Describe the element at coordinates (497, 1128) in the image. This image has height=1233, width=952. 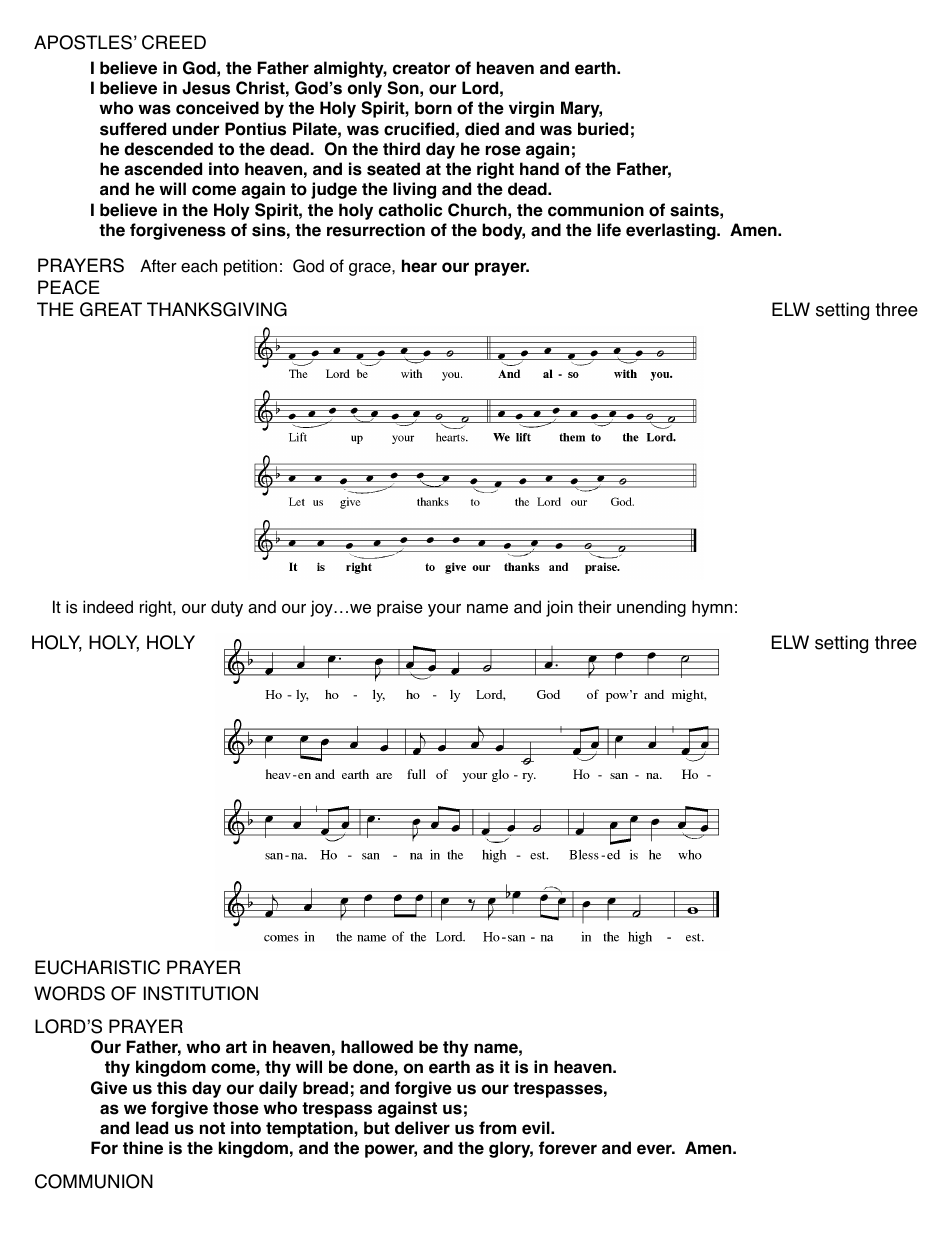
I see `from` at that location.
